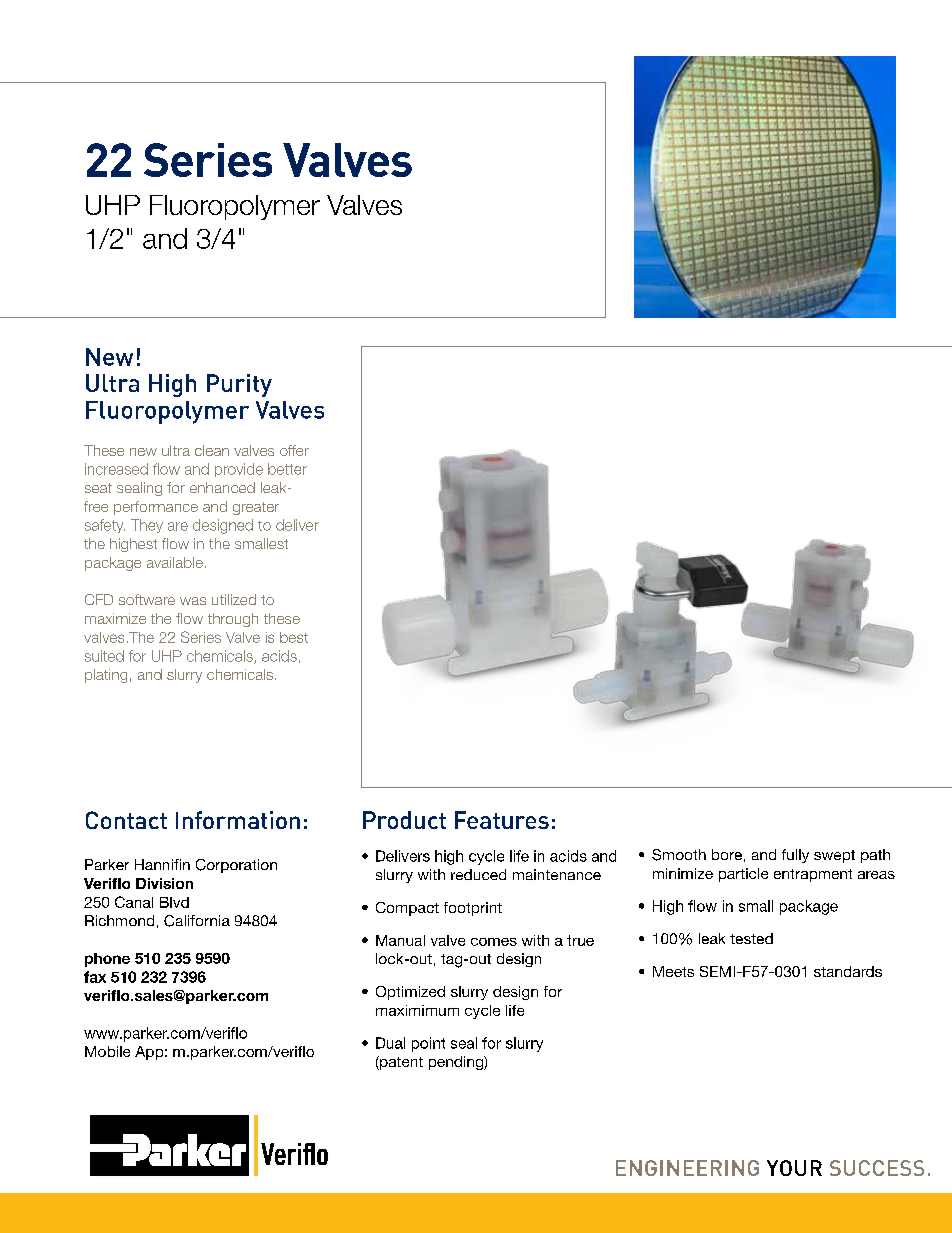  I want to click on better, so click(287, 469).
